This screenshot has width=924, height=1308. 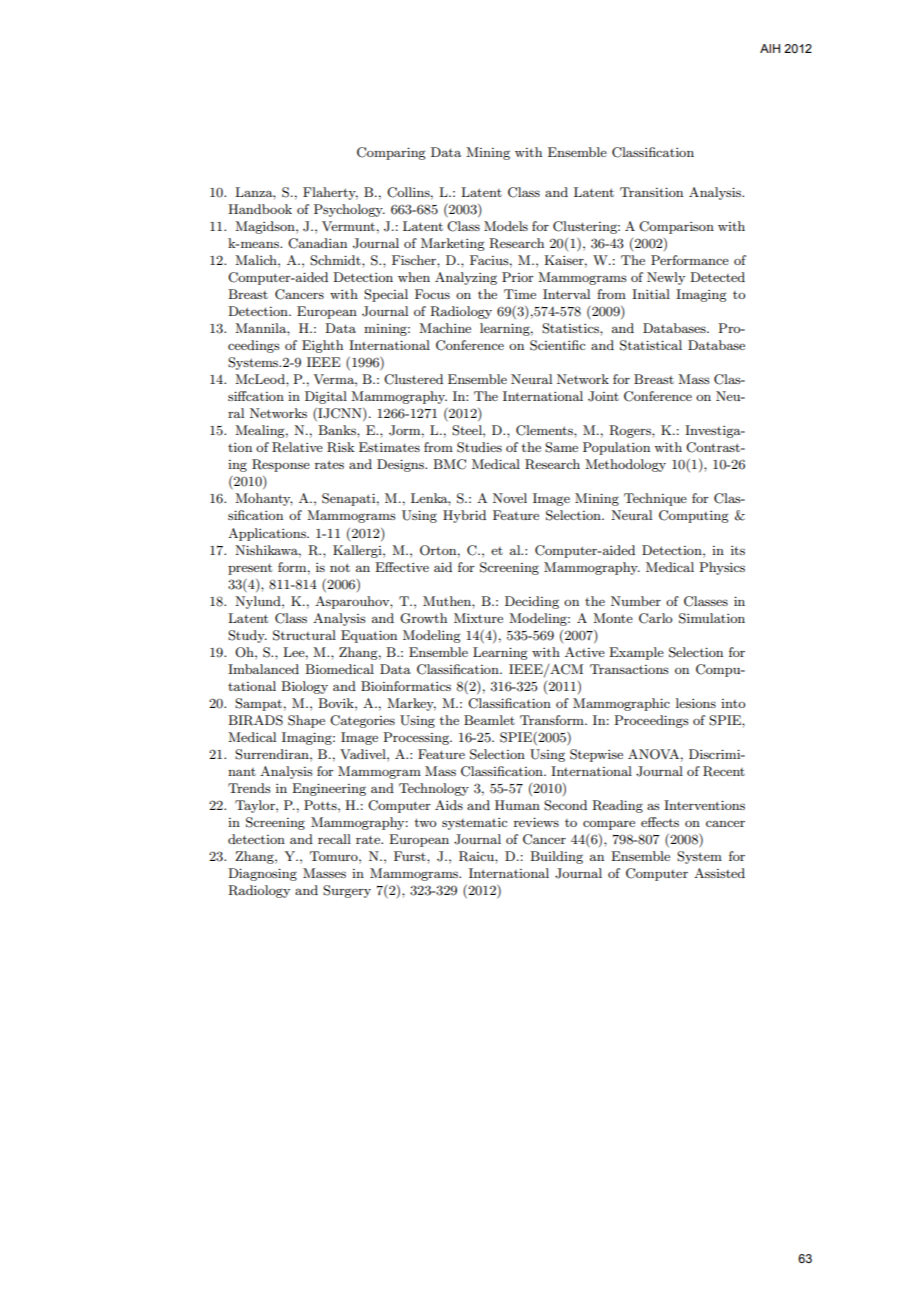 I want to click on Psychology, so click(x=349, y=210).
